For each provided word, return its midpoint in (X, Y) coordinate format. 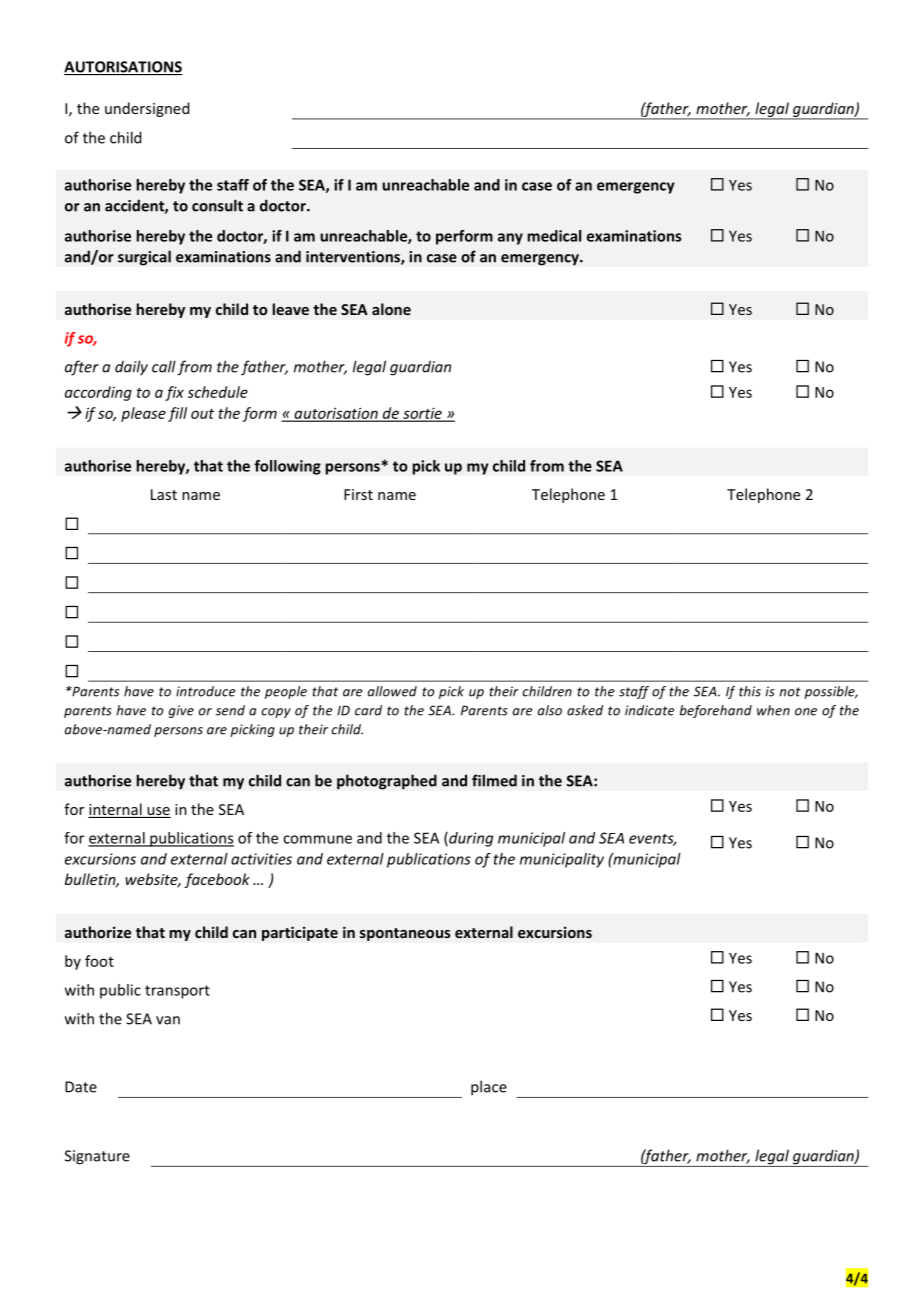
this (750, 691)
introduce (205, 691)
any (510, 239)
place (489, 1088)
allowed (392, 691)
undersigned (147, 109)
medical (554, 236)
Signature (97, 1157)
